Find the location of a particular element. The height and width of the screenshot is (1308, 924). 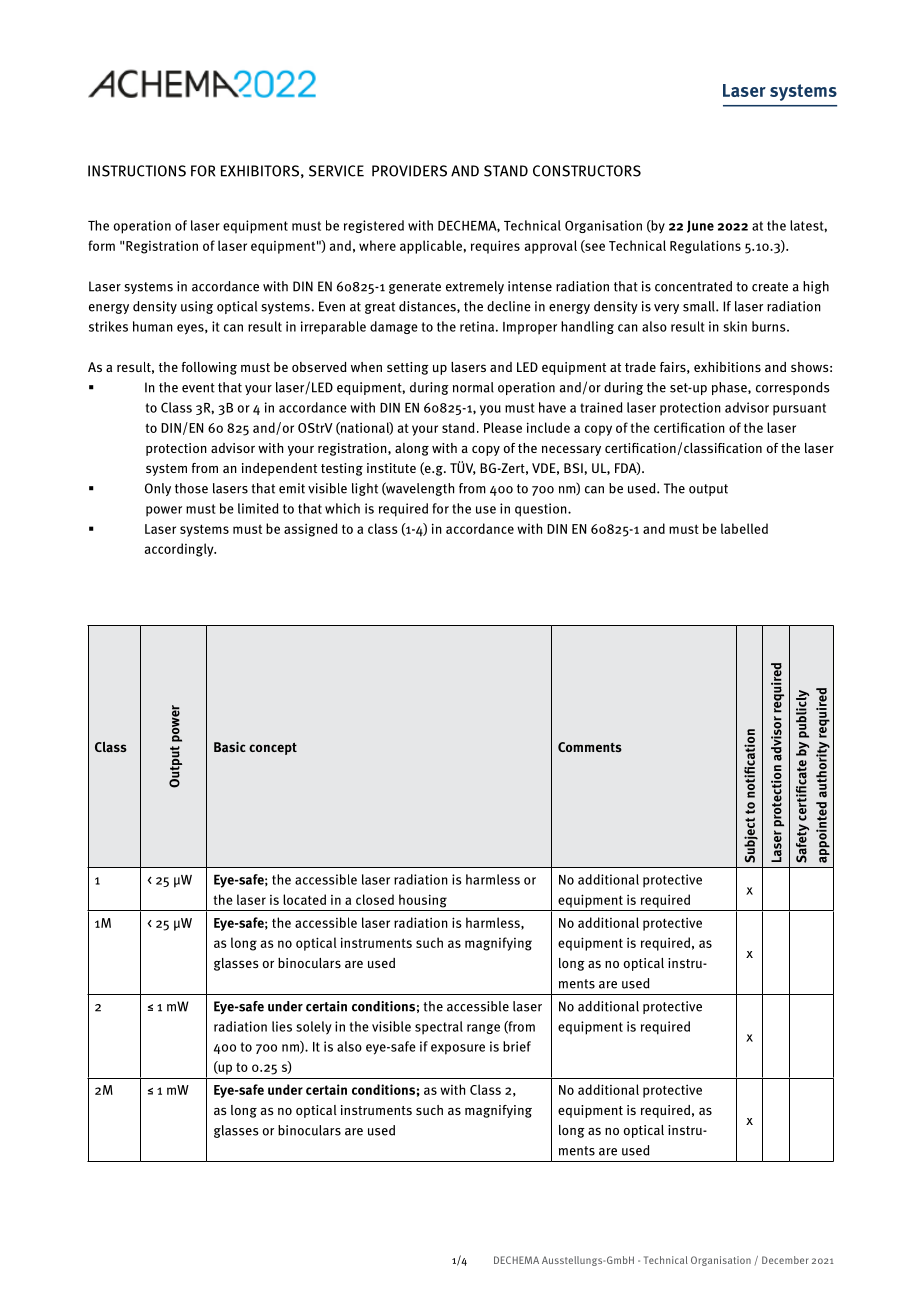

applicable is located at coordinates (431, 247).
